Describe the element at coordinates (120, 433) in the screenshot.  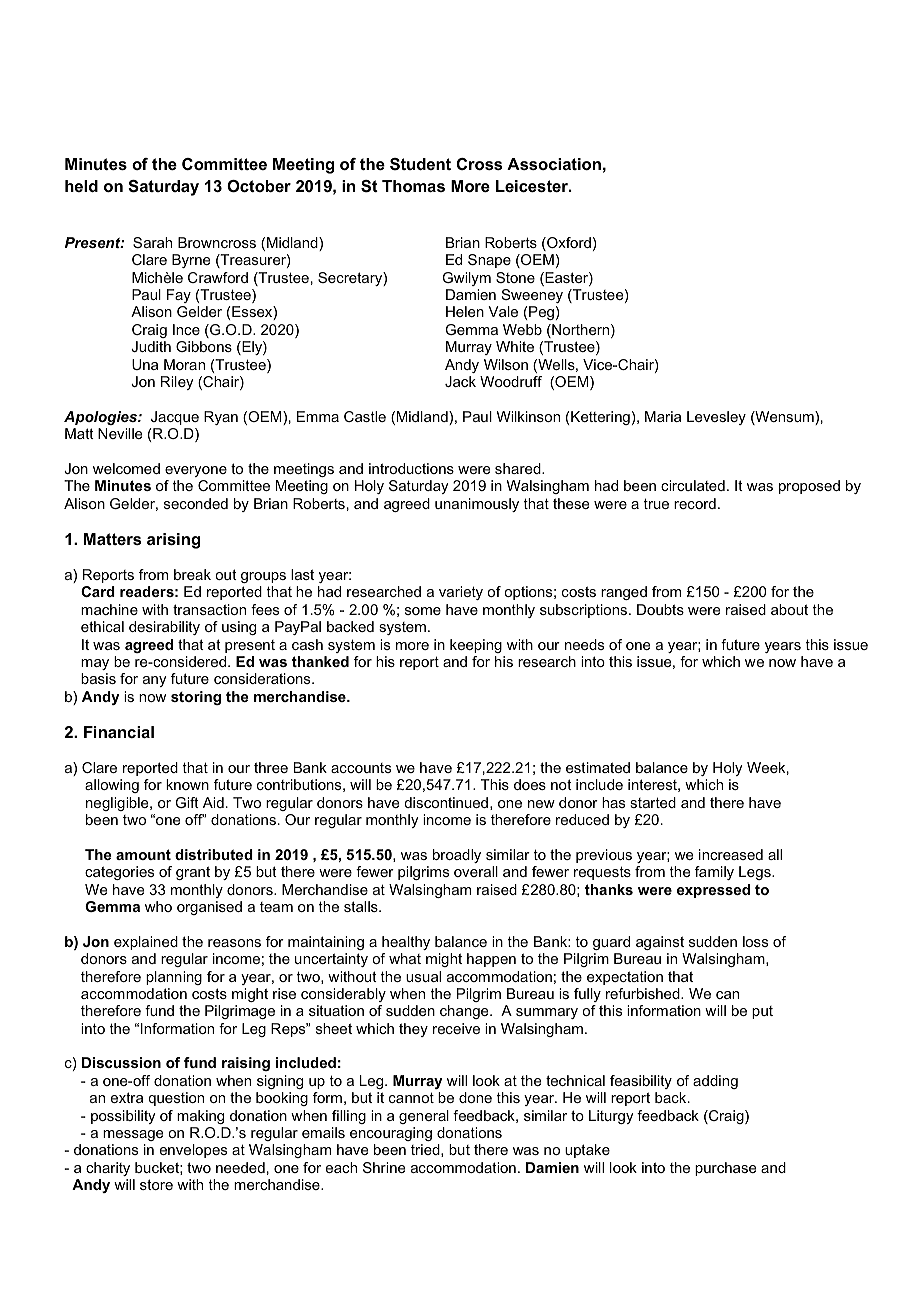
I see `Neville` at that location.
